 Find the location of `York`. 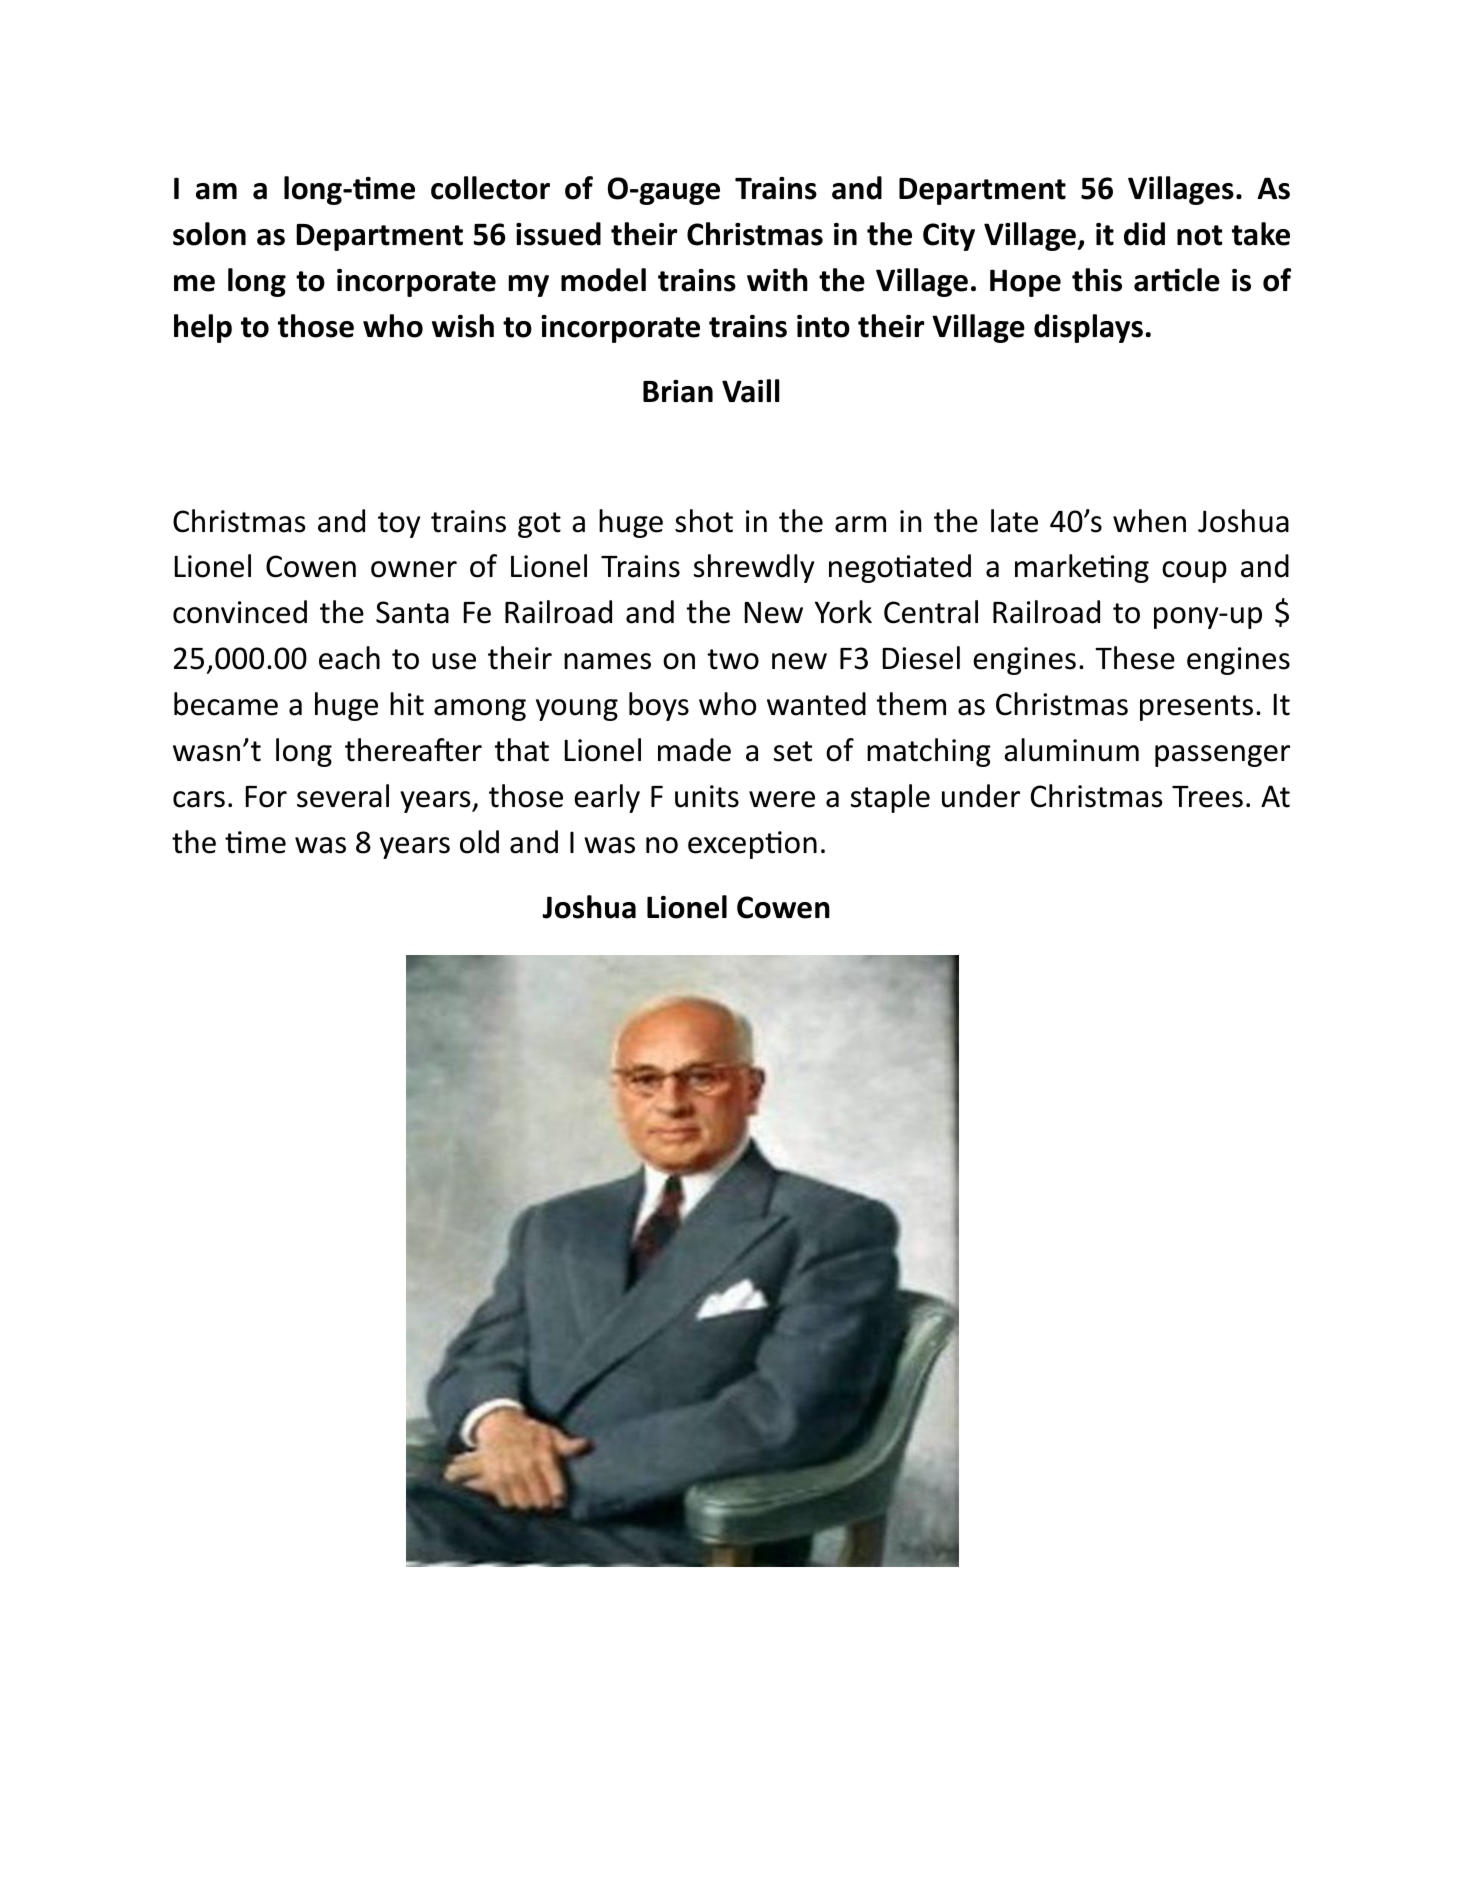

York is located at coordinates (843, 612).
